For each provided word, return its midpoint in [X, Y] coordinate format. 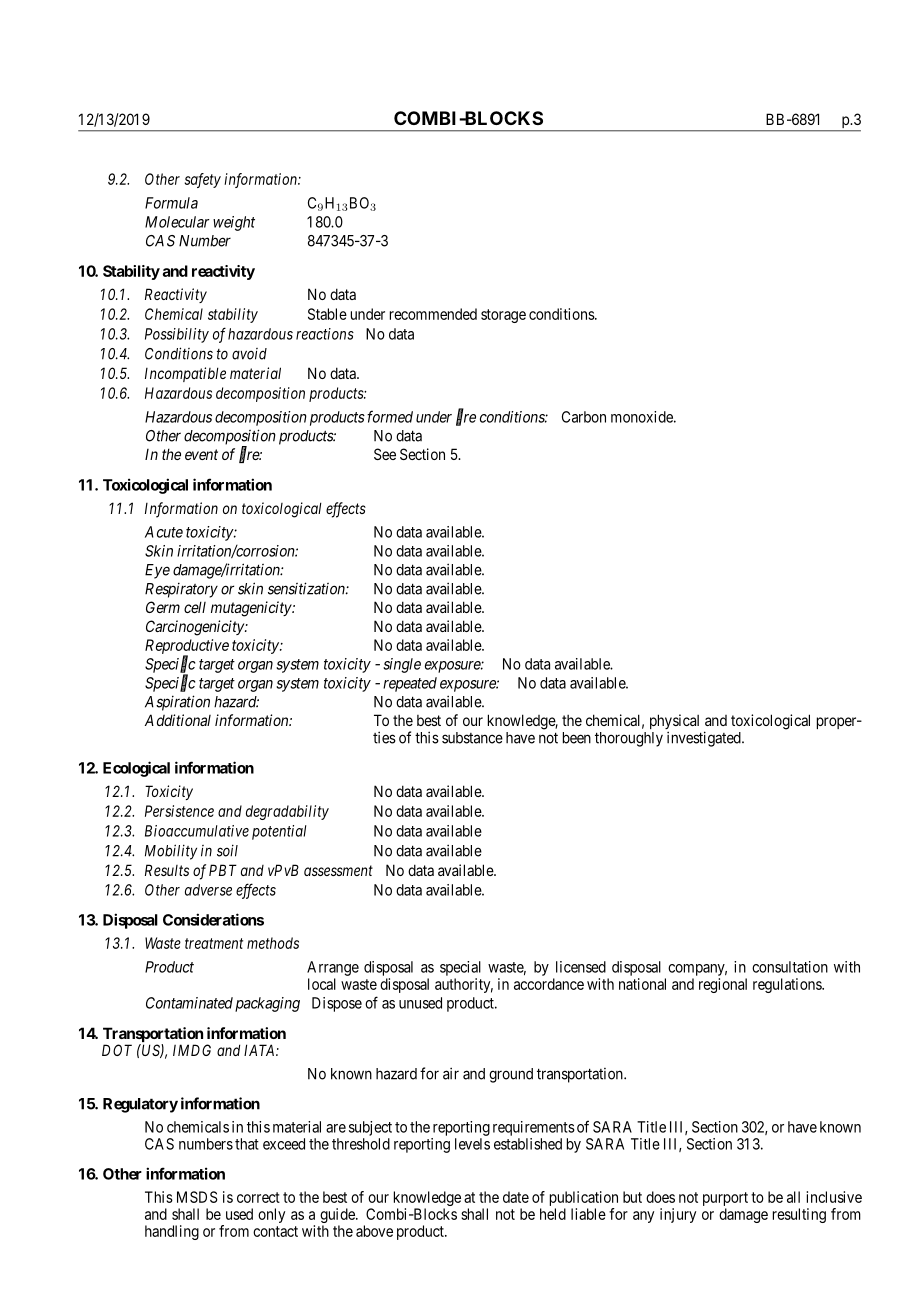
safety [203, 180]
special [460, 968]
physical [674, 723]
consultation [790, 967]
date [516, 1197]
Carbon [584, 417]
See [385, 454]
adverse [208, 890]
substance [472, 738]
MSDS [197, 1197]
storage [503, 316]
